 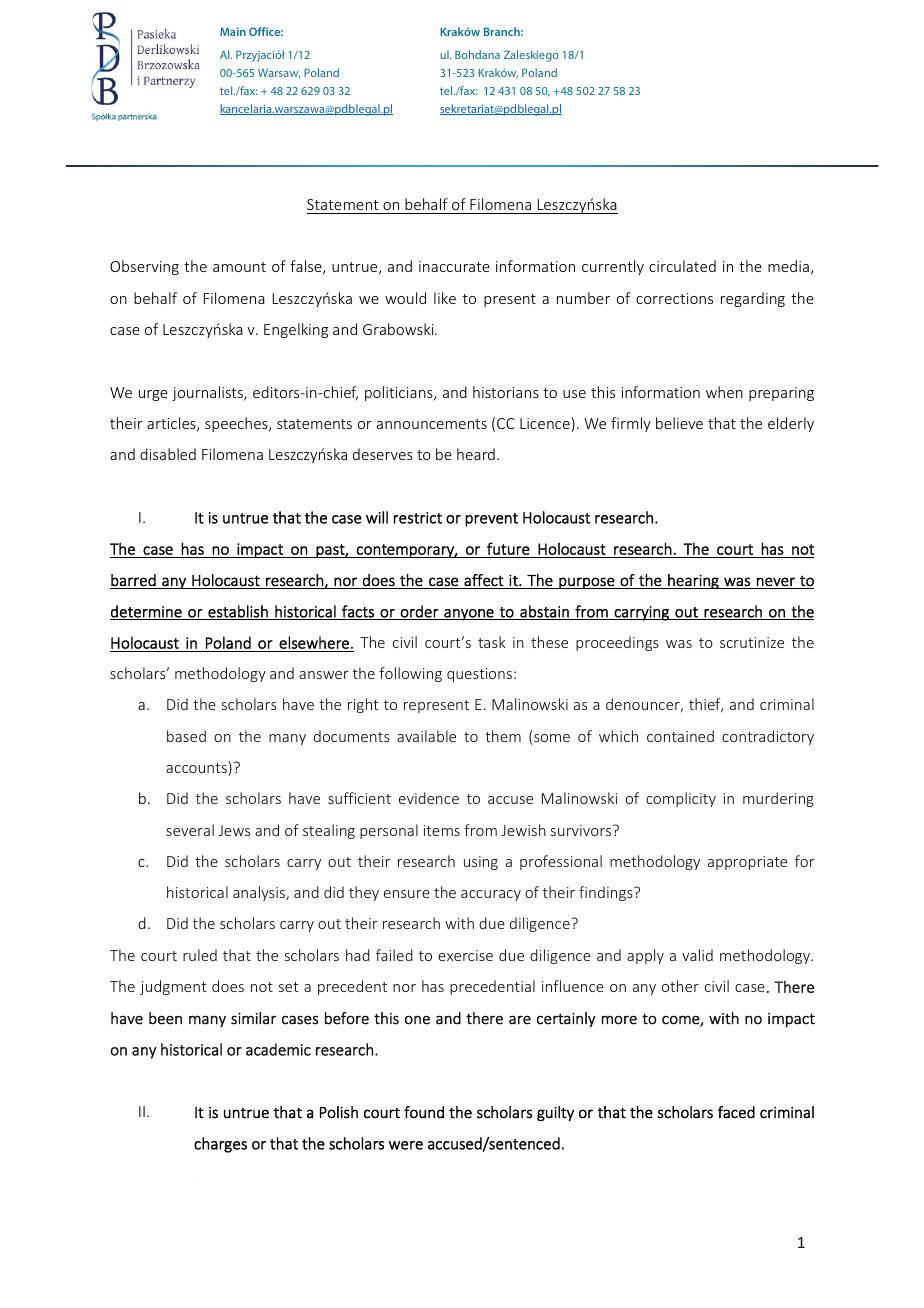 I want to click on charges, so click(x=220, y=1145).
